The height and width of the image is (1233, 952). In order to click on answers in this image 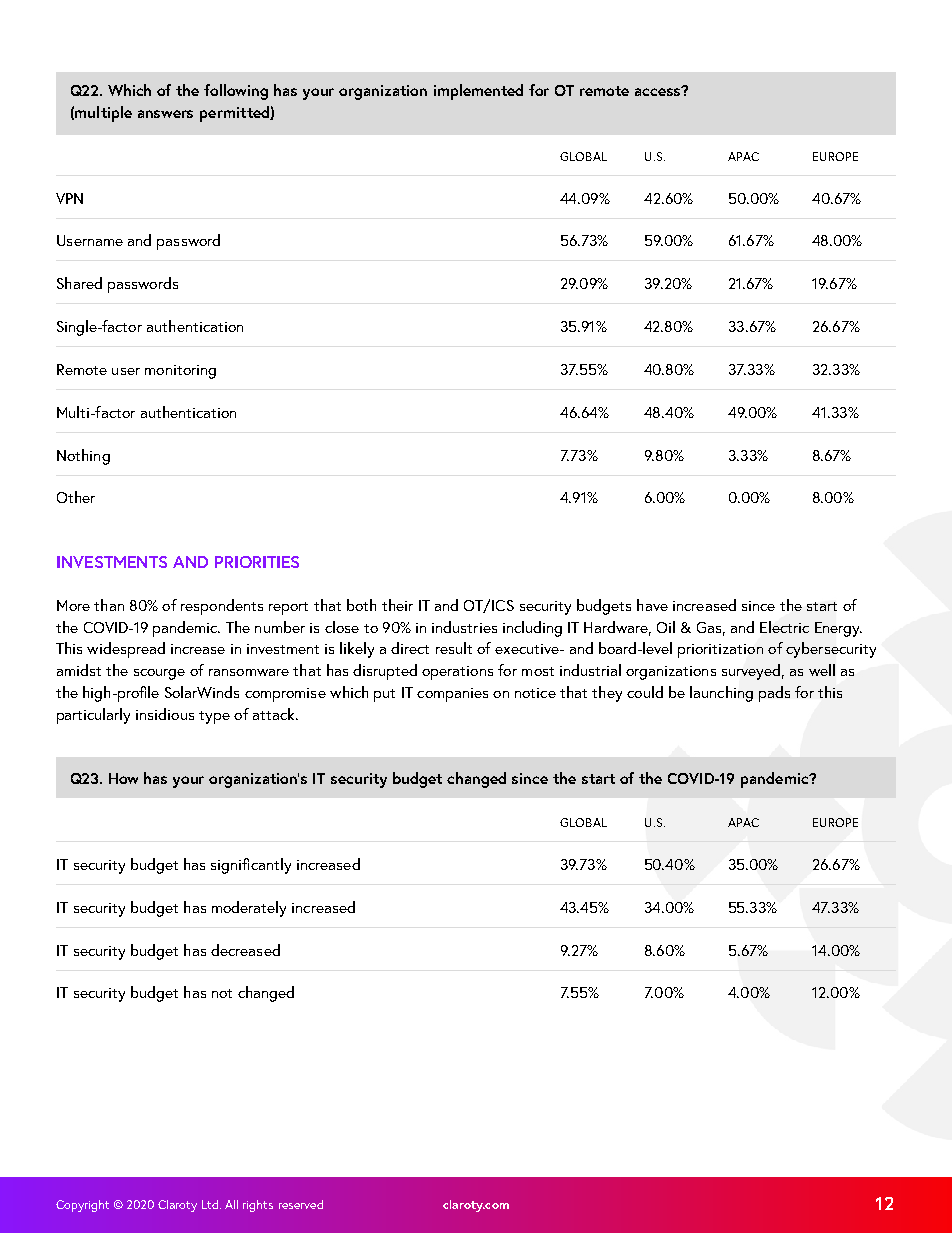, I will do `click(165, 114)`.
